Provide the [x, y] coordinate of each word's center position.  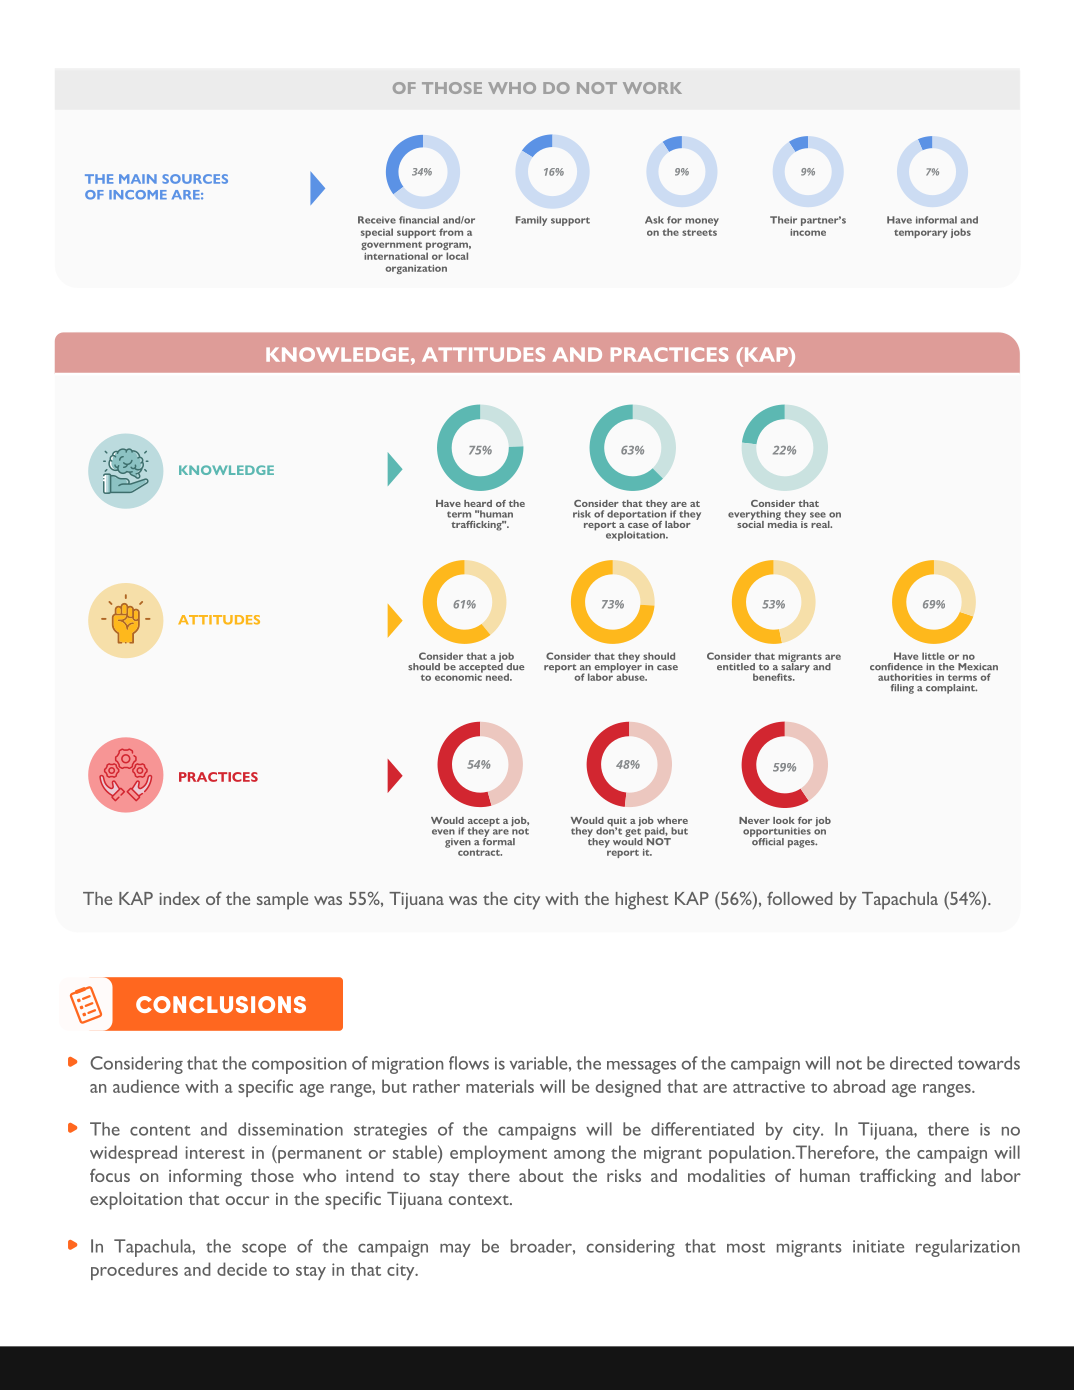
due [515, 666]
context [480, 1200]
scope [264, 1250]
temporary [920, 233]
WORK [652, 88]
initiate [878, 1246]
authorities [905, 677]
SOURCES [195, 179]
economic [459, 676]
